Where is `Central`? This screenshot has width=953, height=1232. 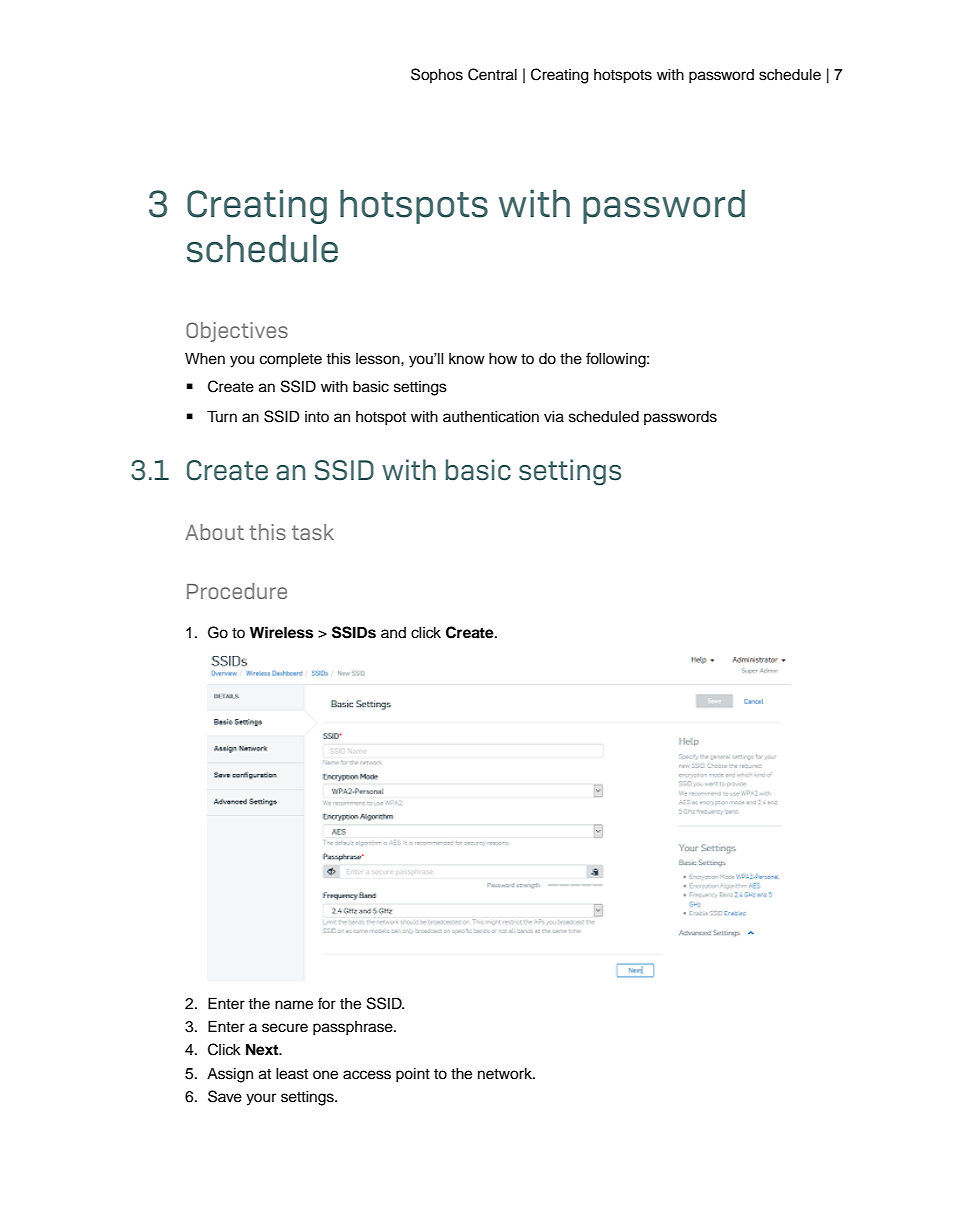
Central is located at coordinates (492, 74).
